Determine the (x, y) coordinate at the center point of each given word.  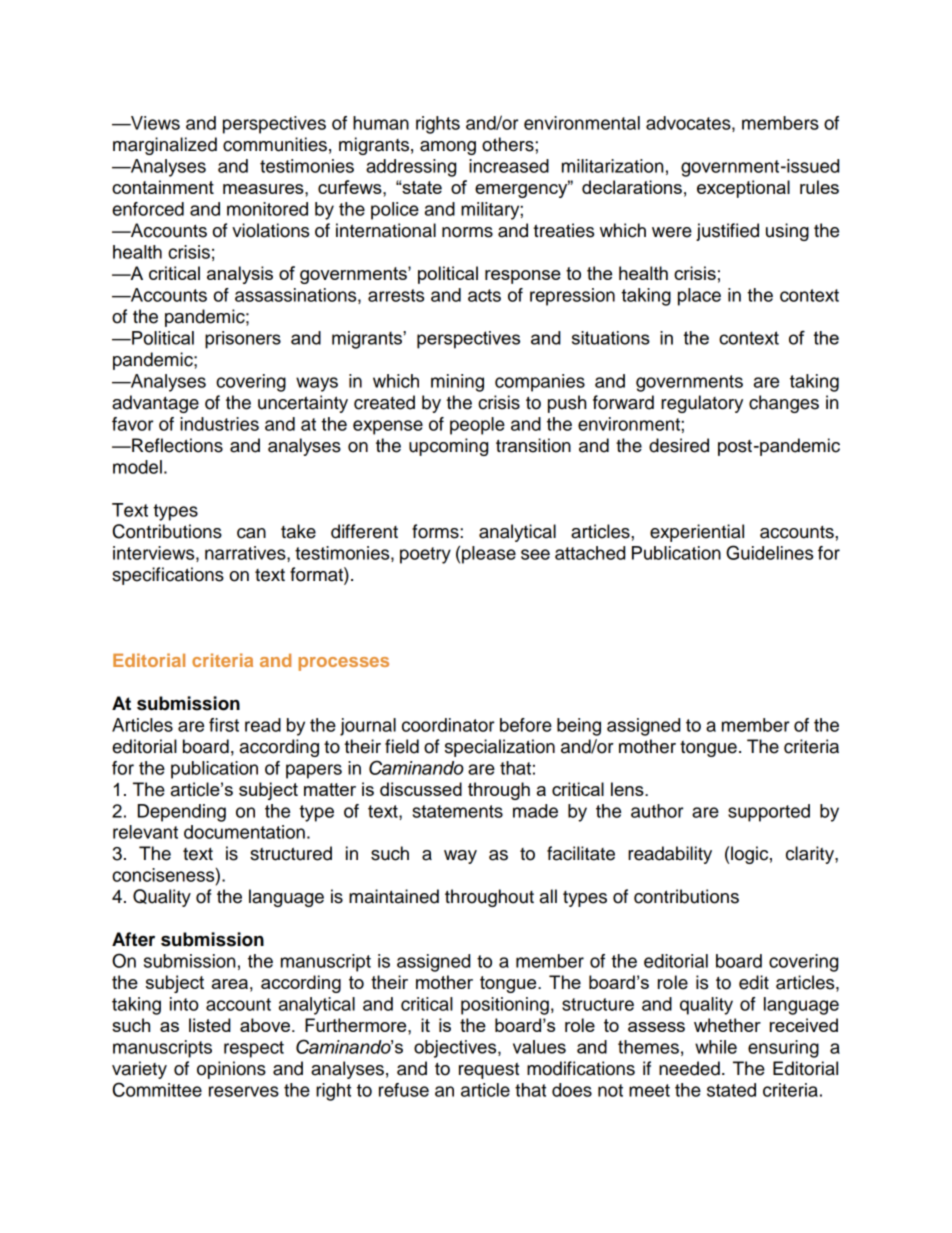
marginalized (165, 146)
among (448, 148)
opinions (231, 1070)
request (489, 1071)
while (716, 1047)
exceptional (743, 189)
